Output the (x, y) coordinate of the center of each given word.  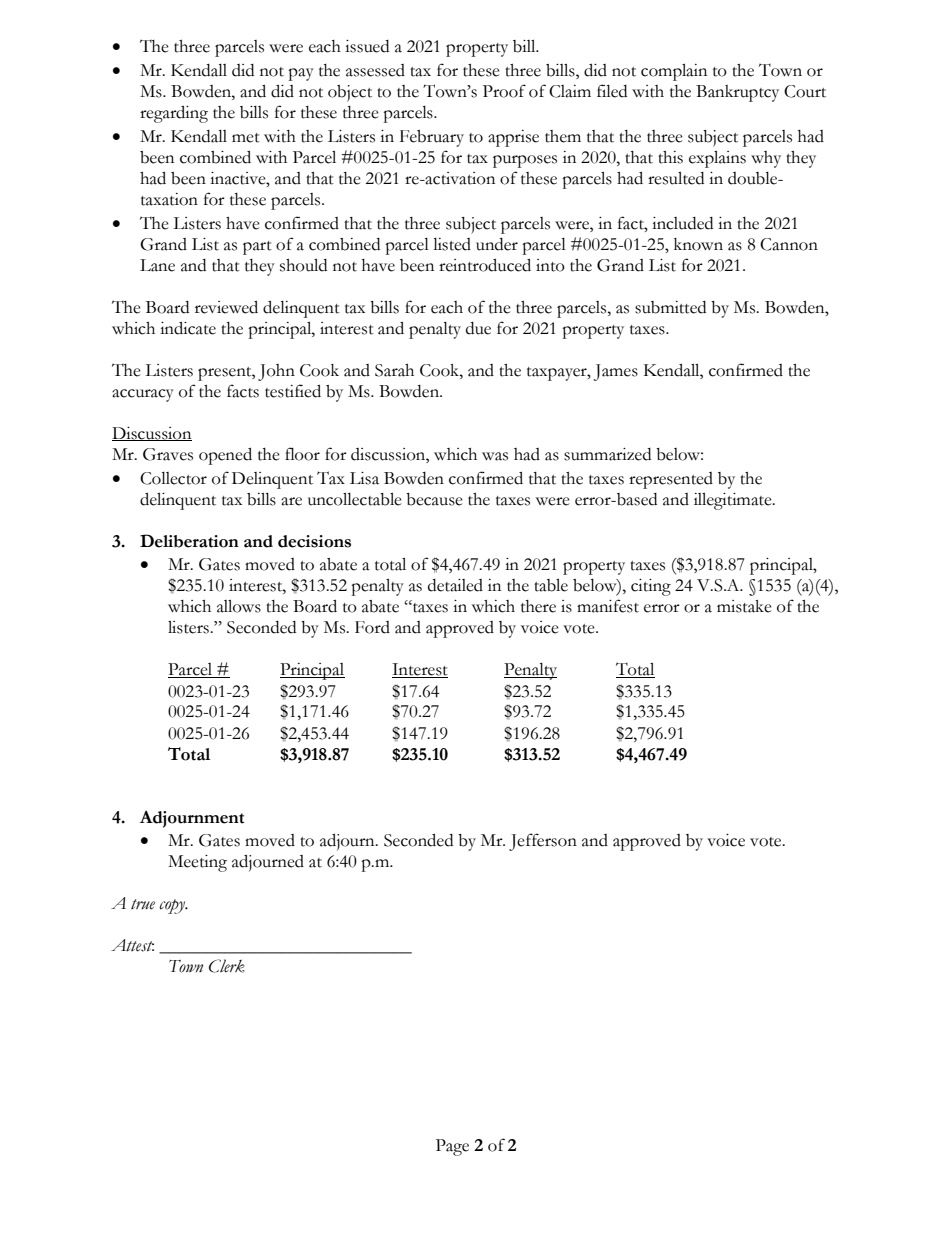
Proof (504, 91)
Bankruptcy (737, 93)
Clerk (227, 966)
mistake (744, 606)
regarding (174, 114)
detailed (455, 585)
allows (239, 606)
